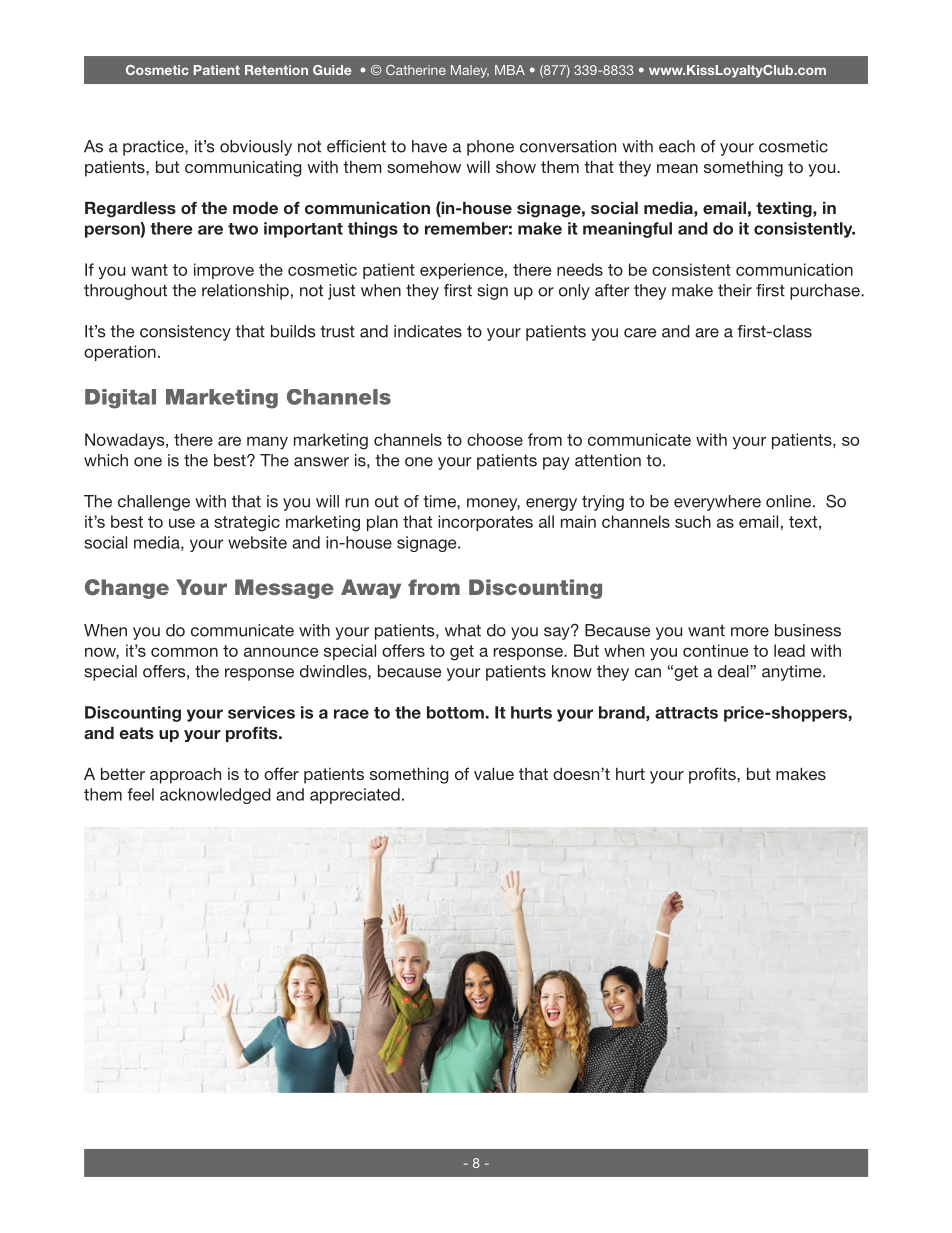 The height and width of the screenshot is (1233, 952). Describe the element at coordinates (185, 333) in the screenshot. I see `consistency` at that location.
